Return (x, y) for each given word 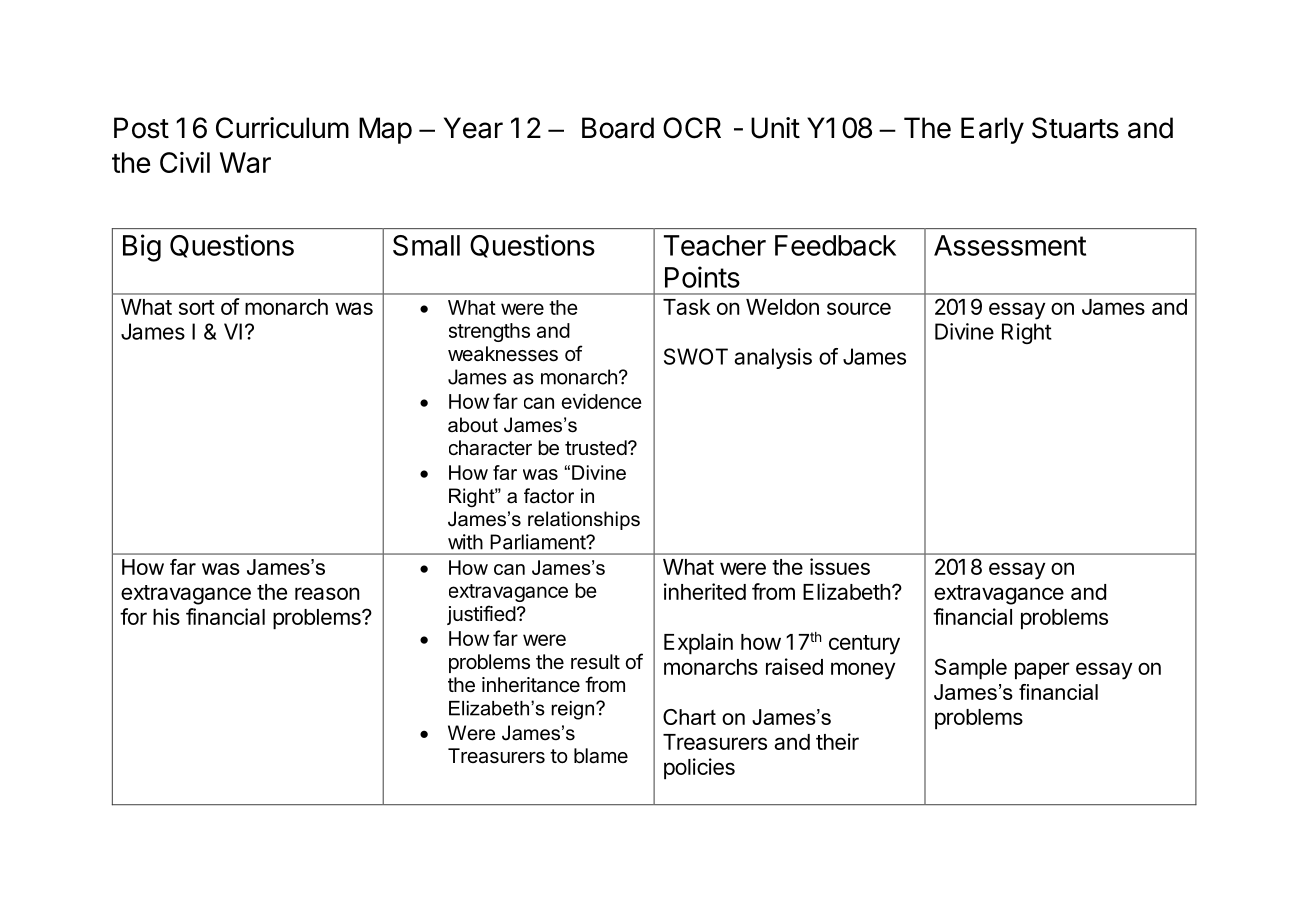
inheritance (531, 685)
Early (992, 130)
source (859, 308)
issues (840, 566)
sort (197, 307)
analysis (773, 358)
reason (327, 593)
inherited (705, 591)
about (473, 425)
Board (618, 128)
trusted (596, 447)
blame (601, 756)
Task (686, 307)
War (245, 162)
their (837, 741)
